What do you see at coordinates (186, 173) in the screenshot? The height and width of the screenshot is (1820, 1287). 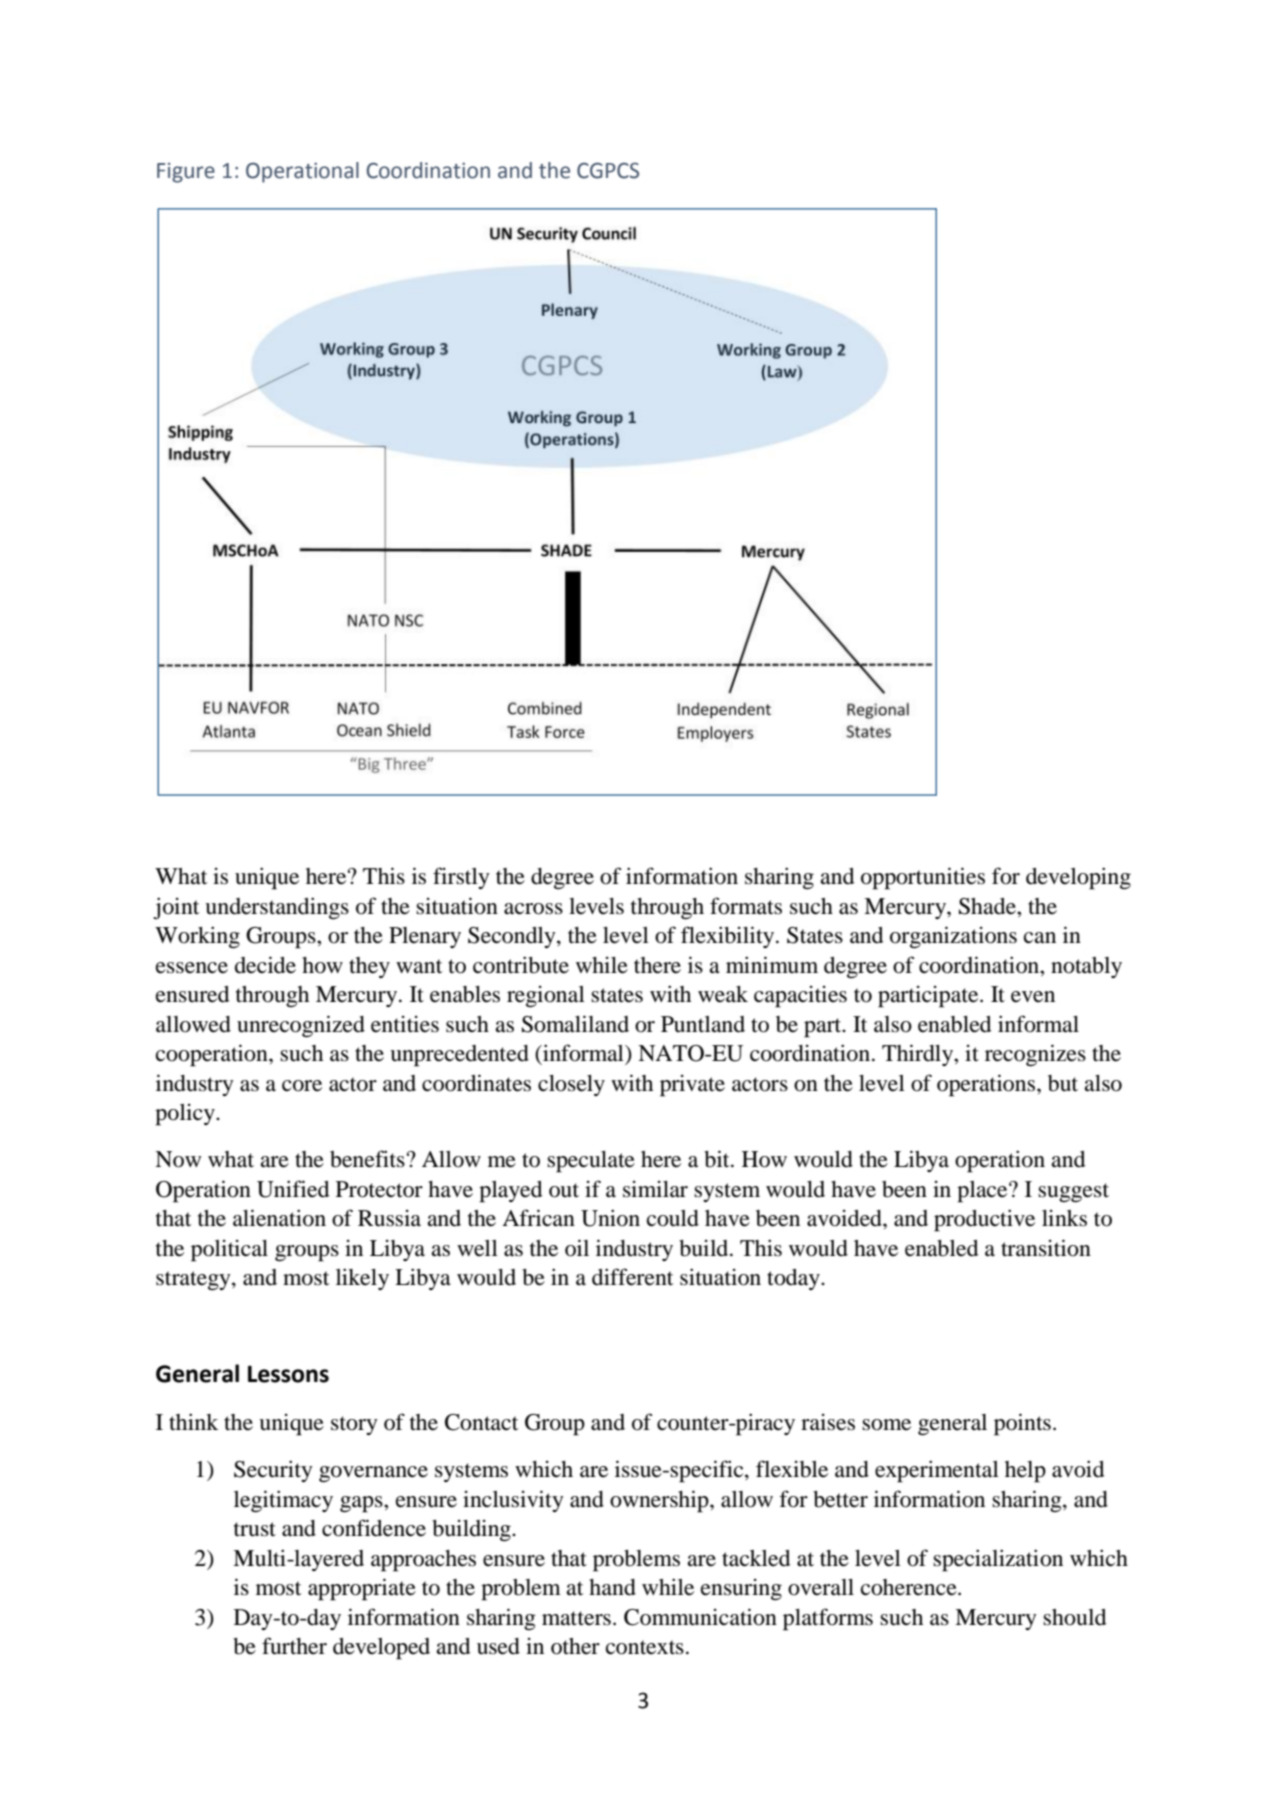 I see `Figure` at bounding box center [186, 173].
